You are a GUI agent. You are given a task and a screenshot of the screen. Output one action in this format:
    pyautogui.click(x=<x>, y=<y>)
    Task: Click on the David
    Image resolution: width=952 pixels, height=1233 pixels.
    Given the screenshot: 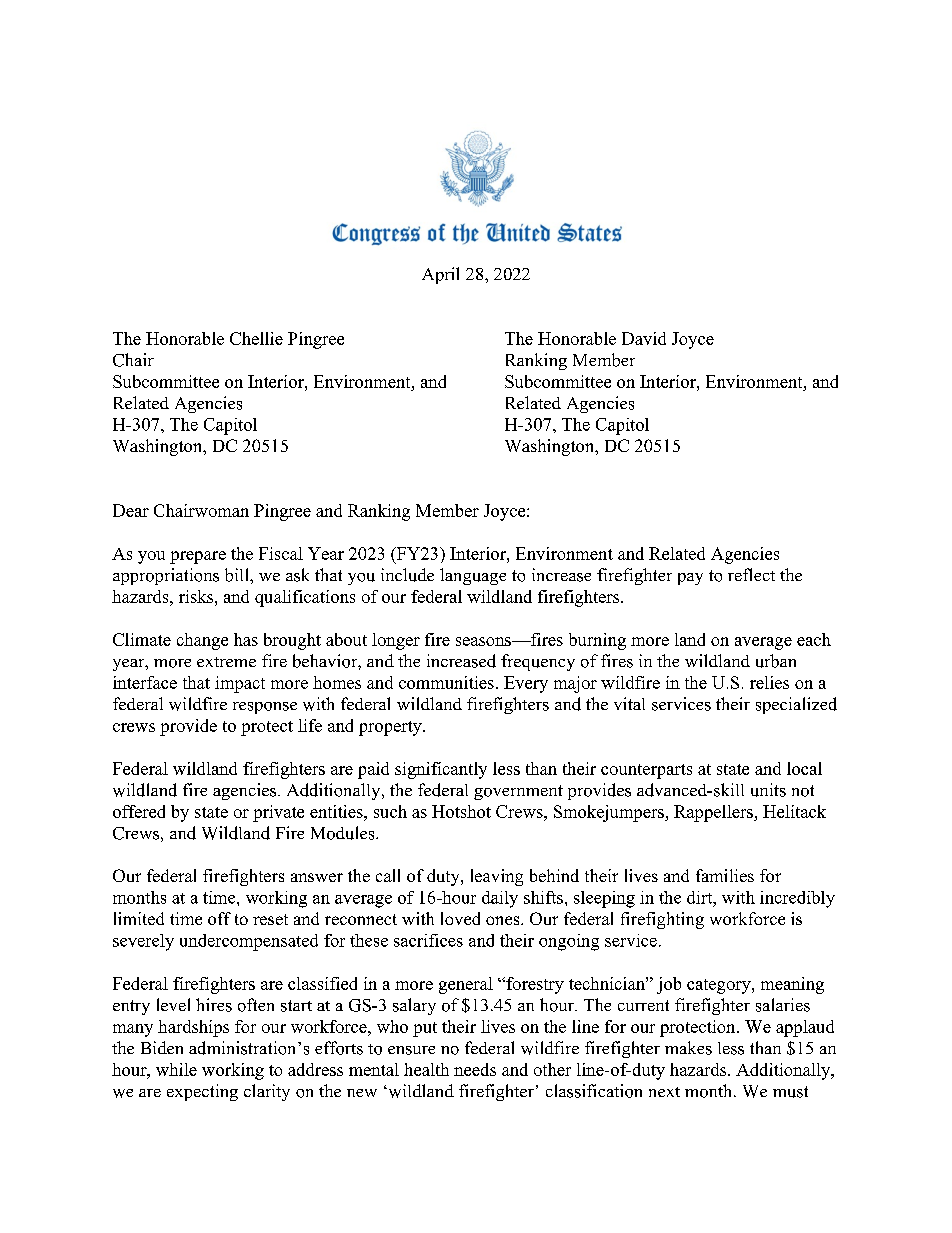 What is the action you would take?
    pyautogui.click(x=644, y=338)
